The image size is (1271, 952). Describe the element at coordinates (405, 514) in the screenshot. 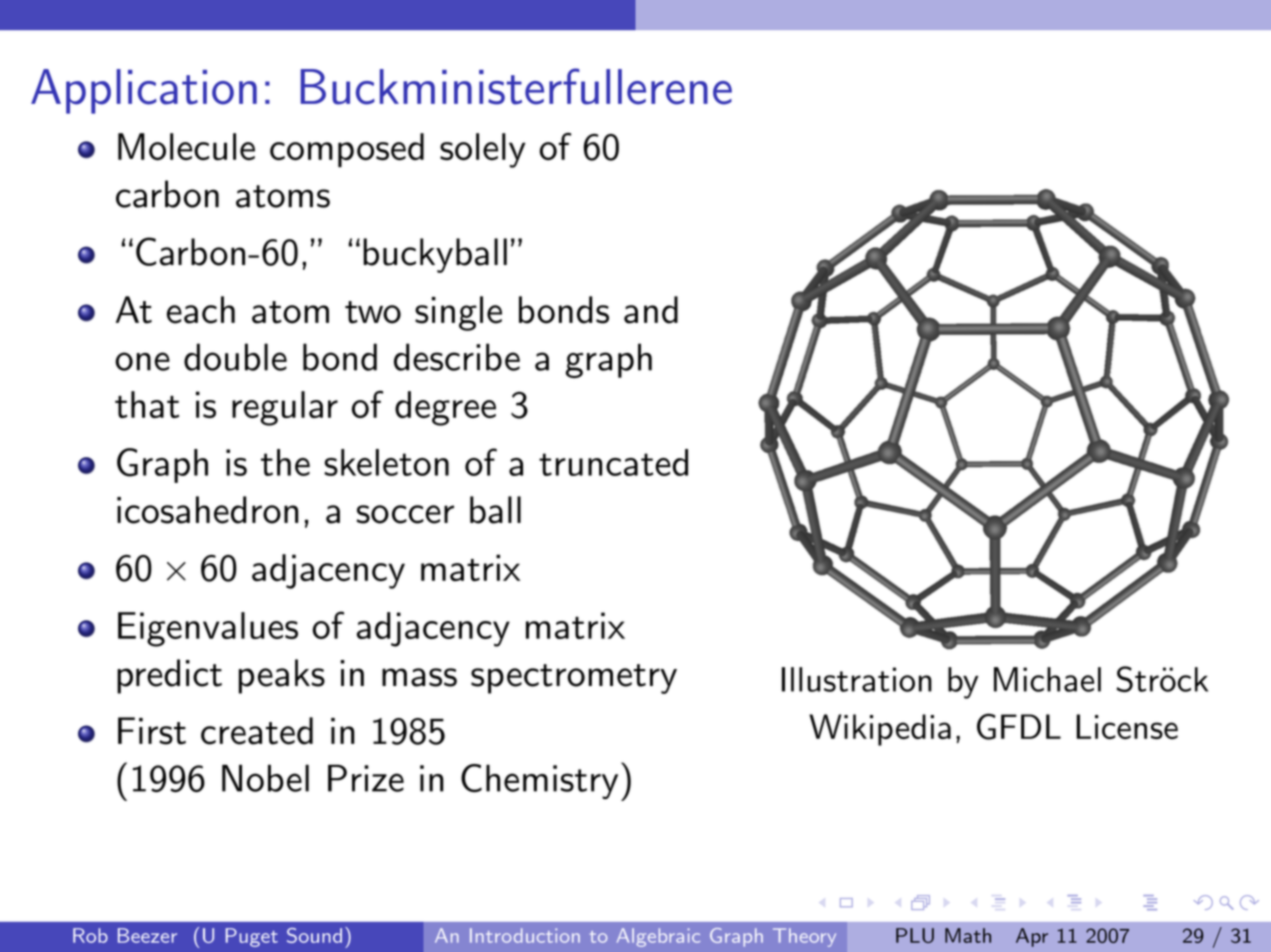

I see `soccer` at that location.
